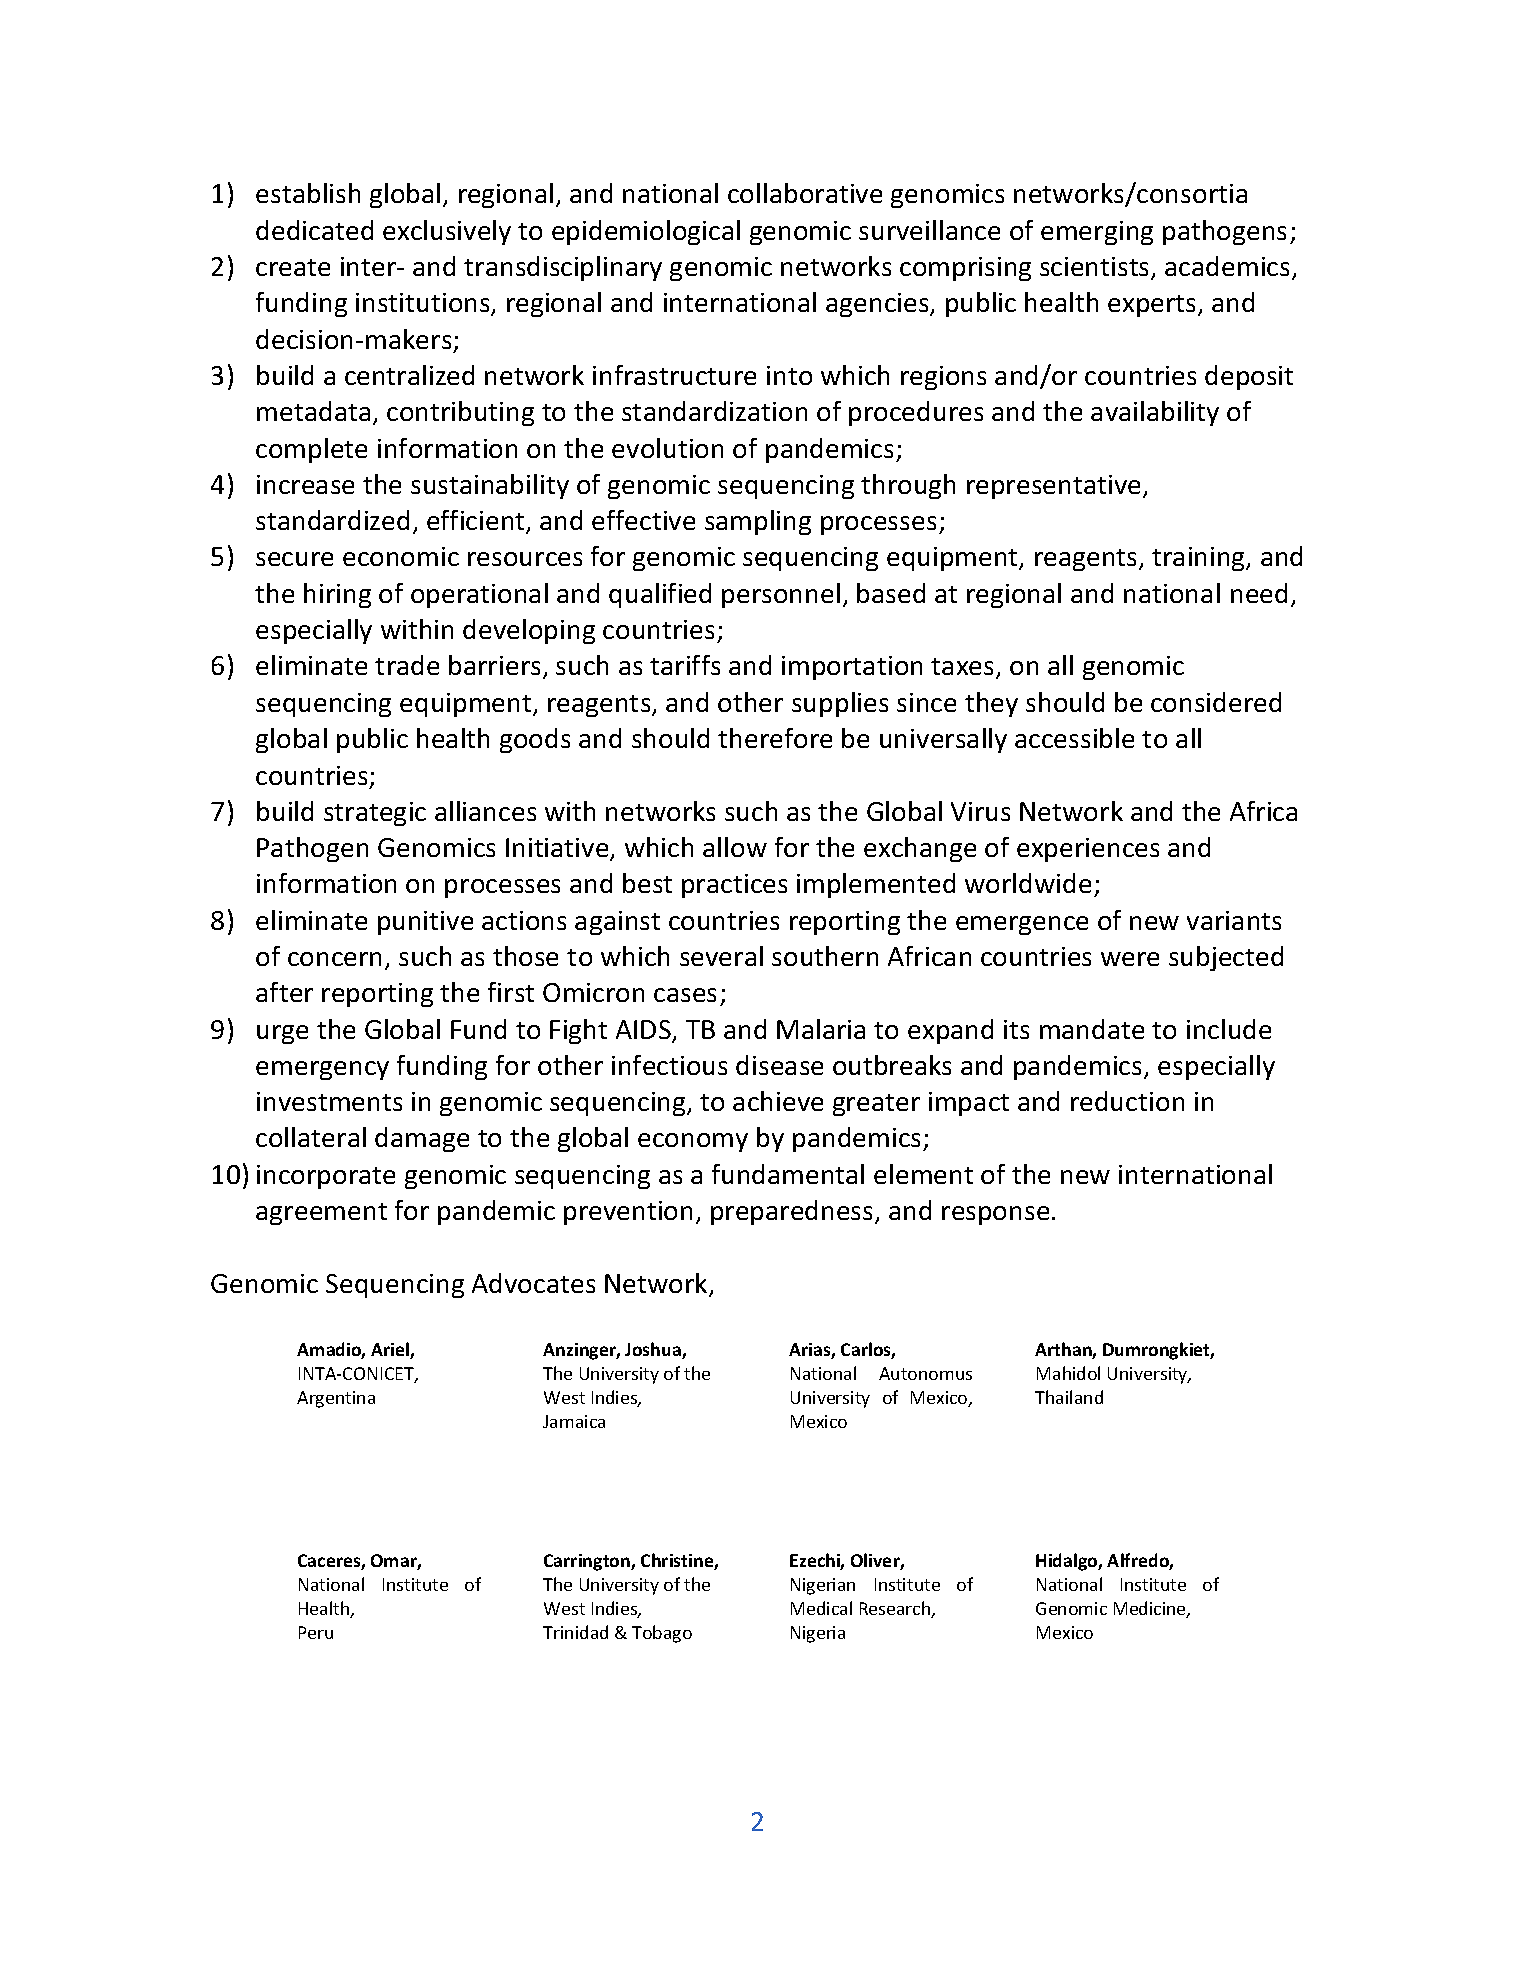  What do you see at coordinates (1216, 702) in the document?
I see `considered` at bounding box center [1216, 702].
